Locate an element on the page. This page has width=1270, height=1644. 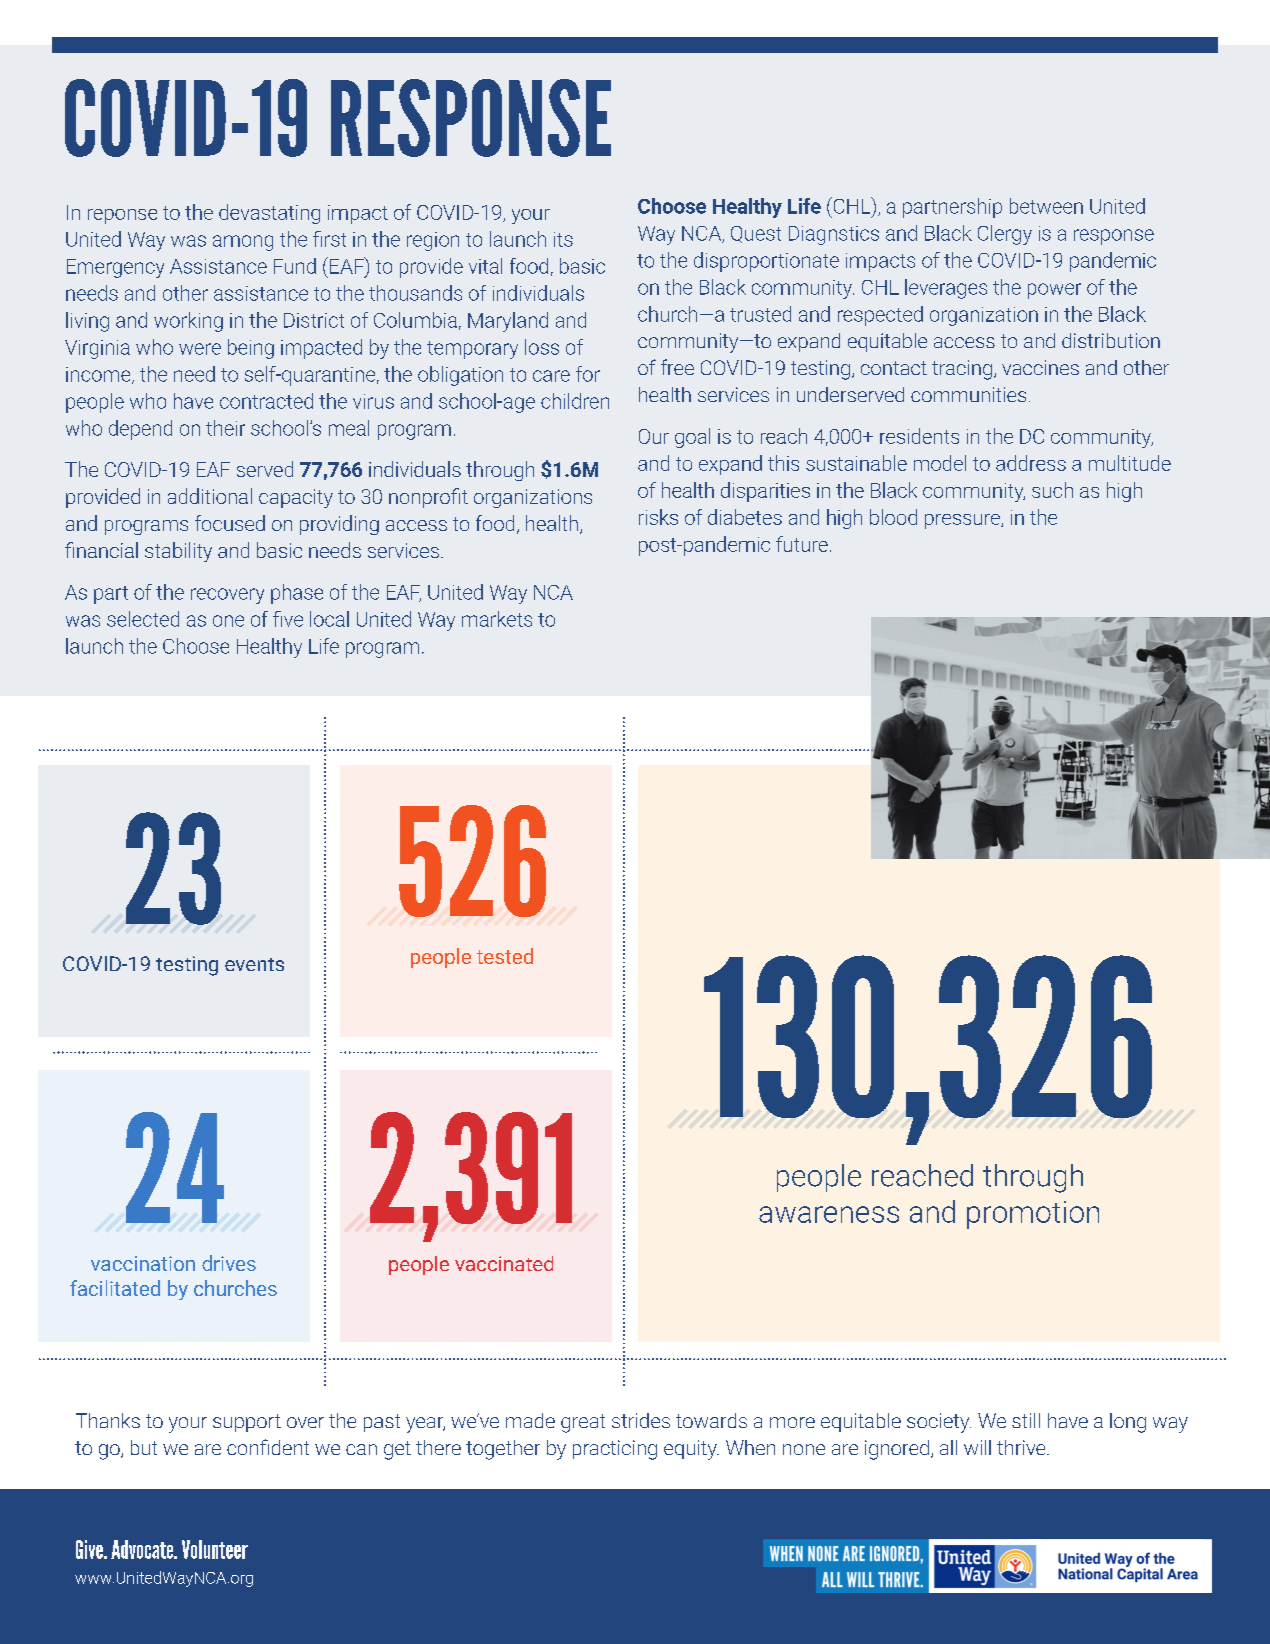
promotion is located at coordinates (1033, 1215).
